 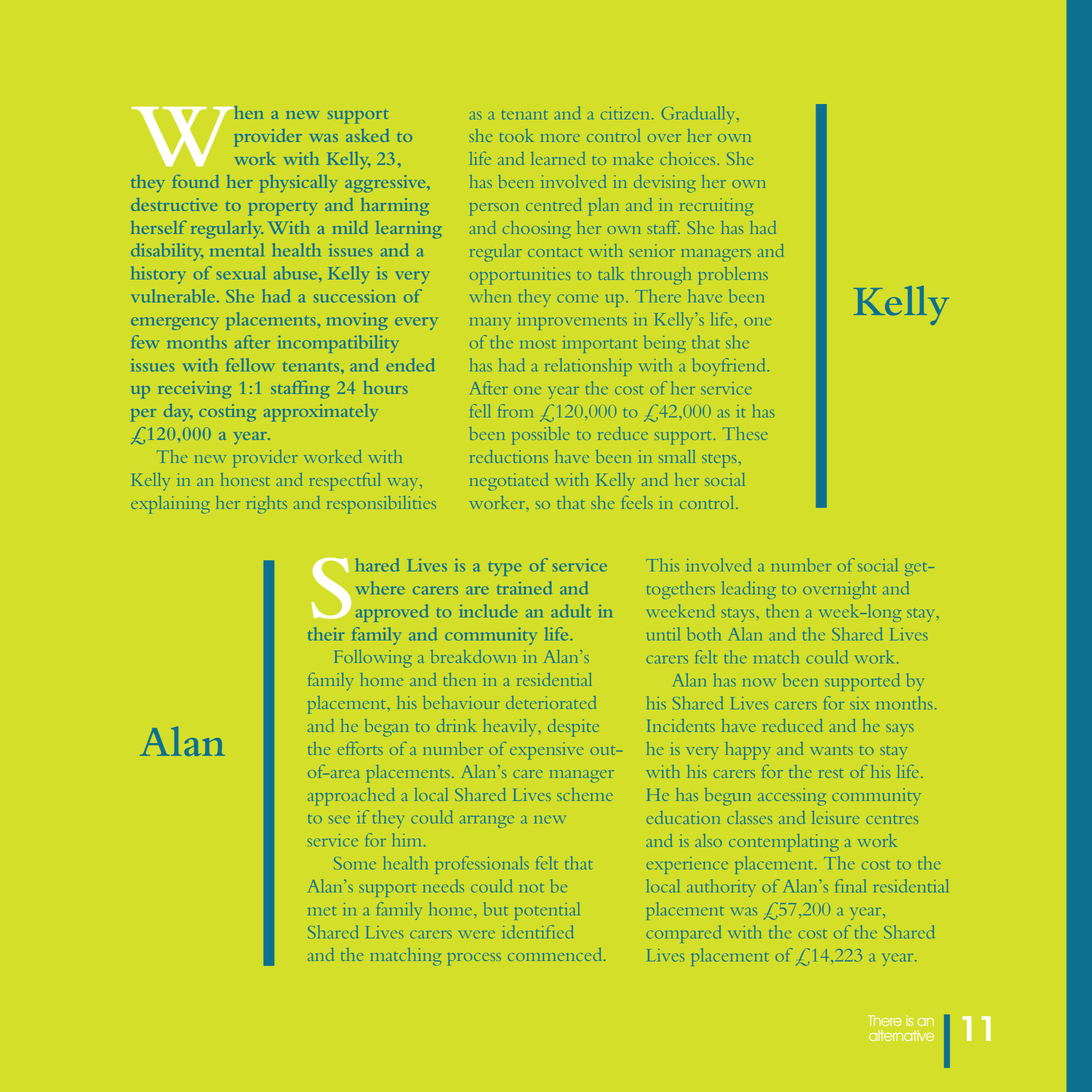 I want to click on rights, so click(x=267, y=504).
